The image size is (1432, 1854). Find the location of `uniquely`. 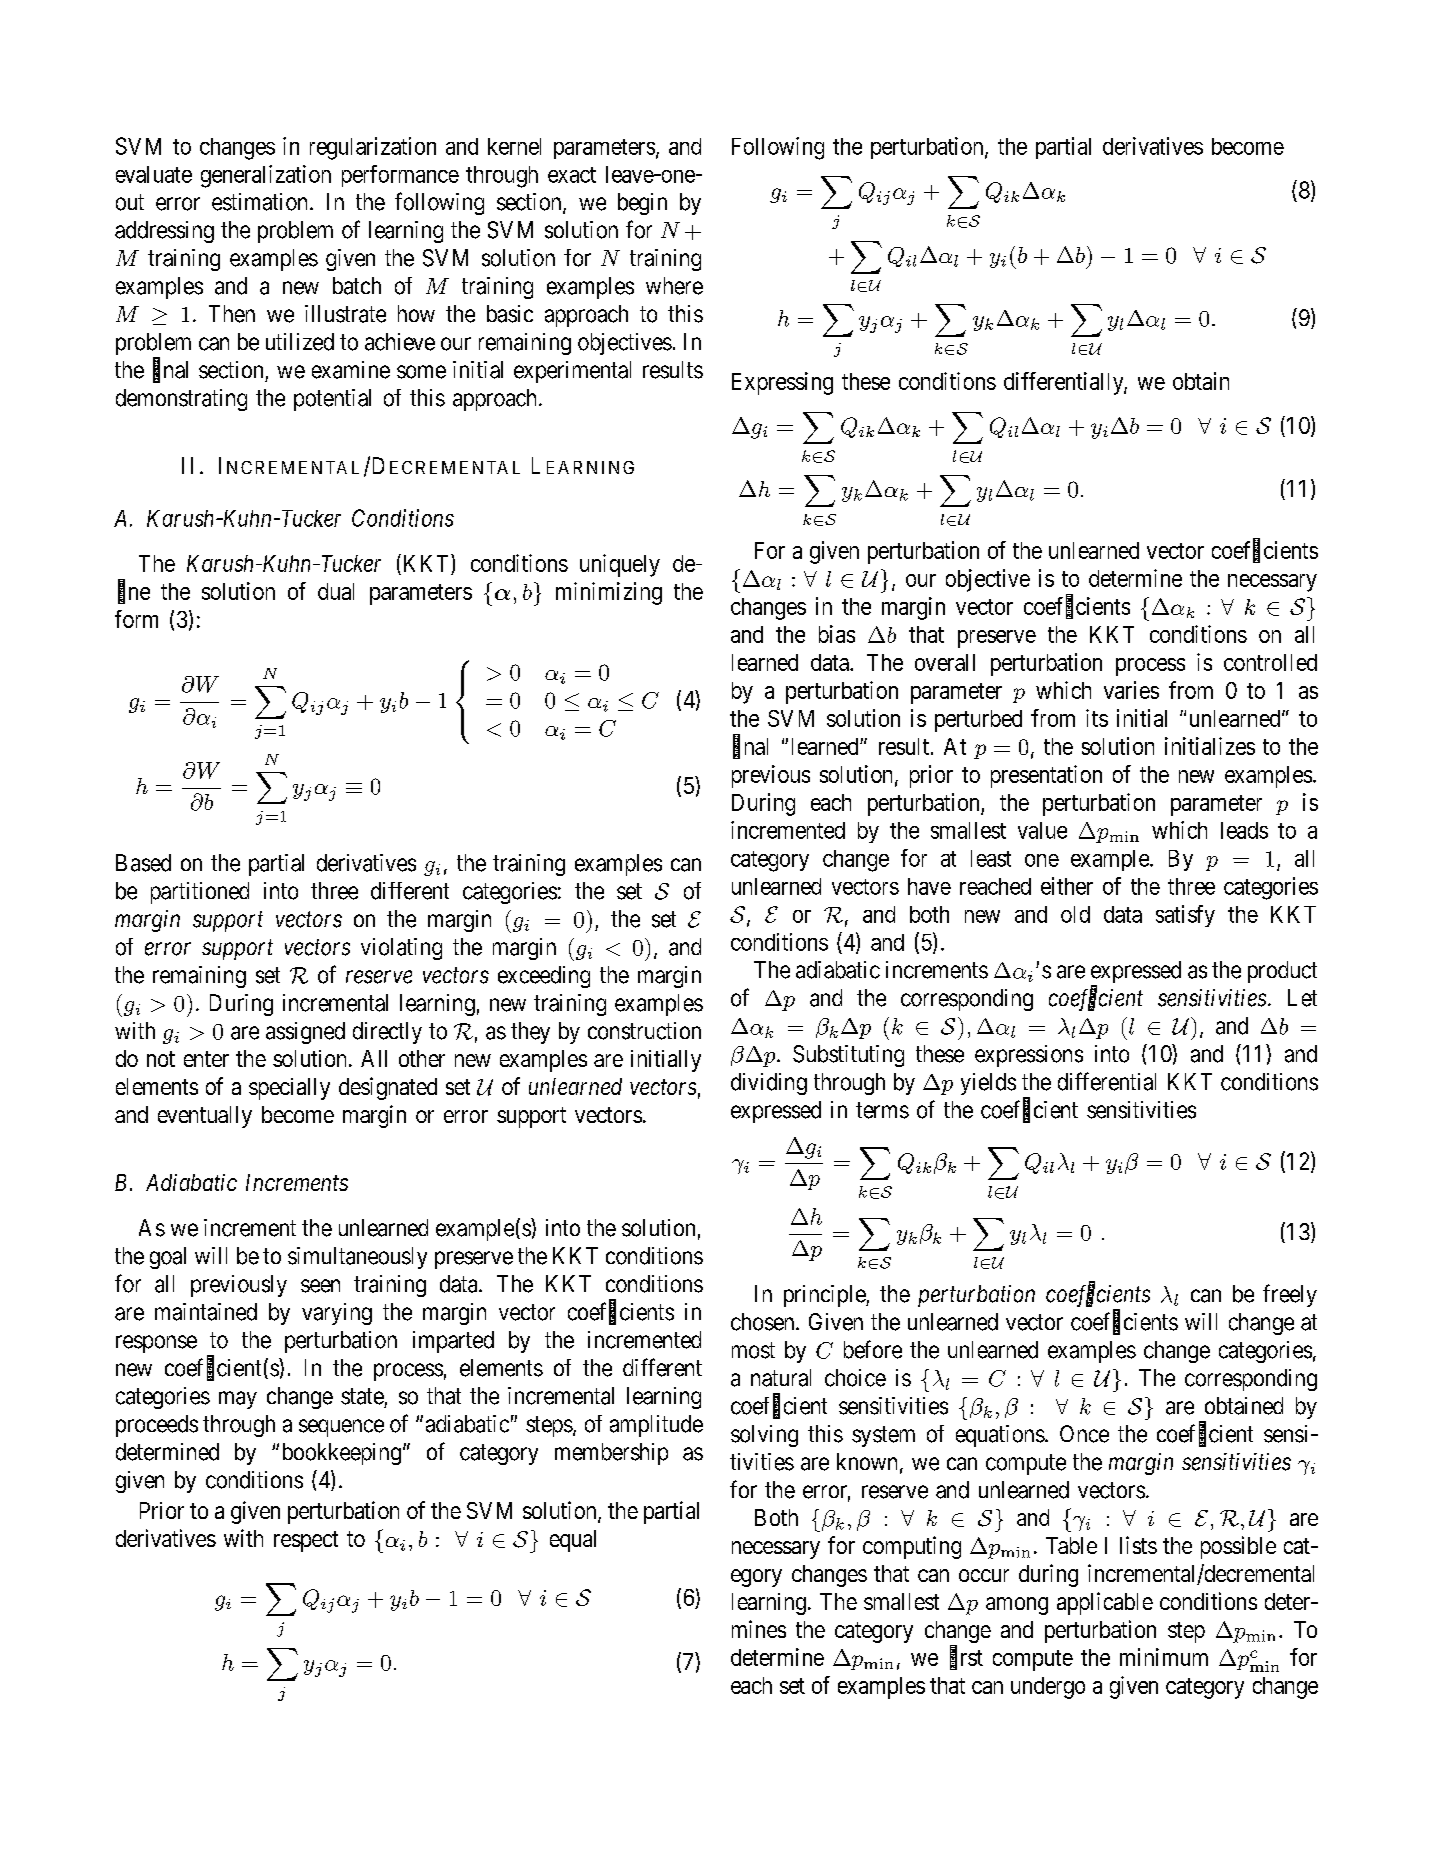

uniquely is located at coordinates (620, 565).
